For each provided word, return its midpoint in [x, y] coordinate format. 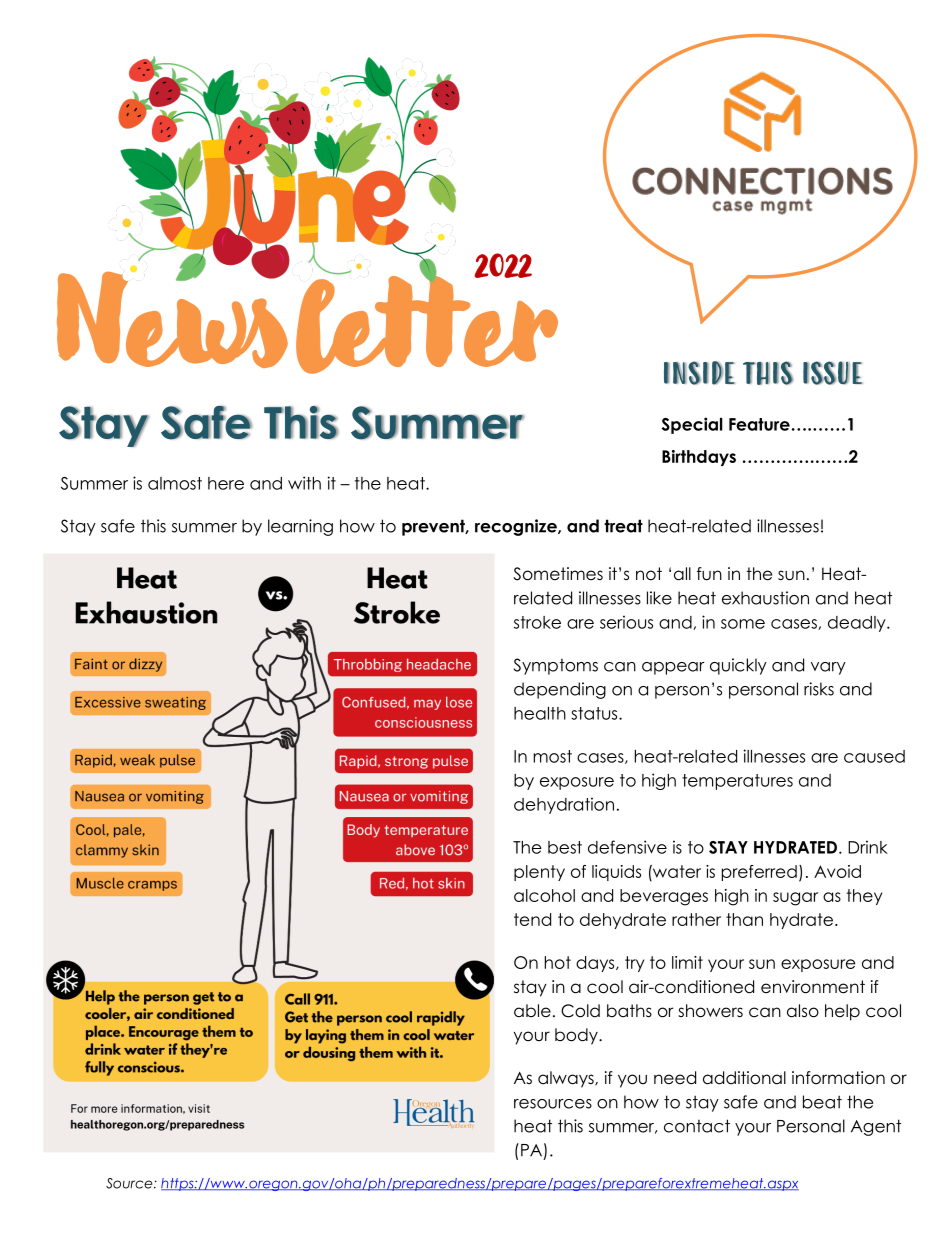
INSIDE [699, 373]
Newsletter [307, 322]
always [567, 1079]
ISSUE [833, 373]
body [577, 1036]
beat [822, 1102]
